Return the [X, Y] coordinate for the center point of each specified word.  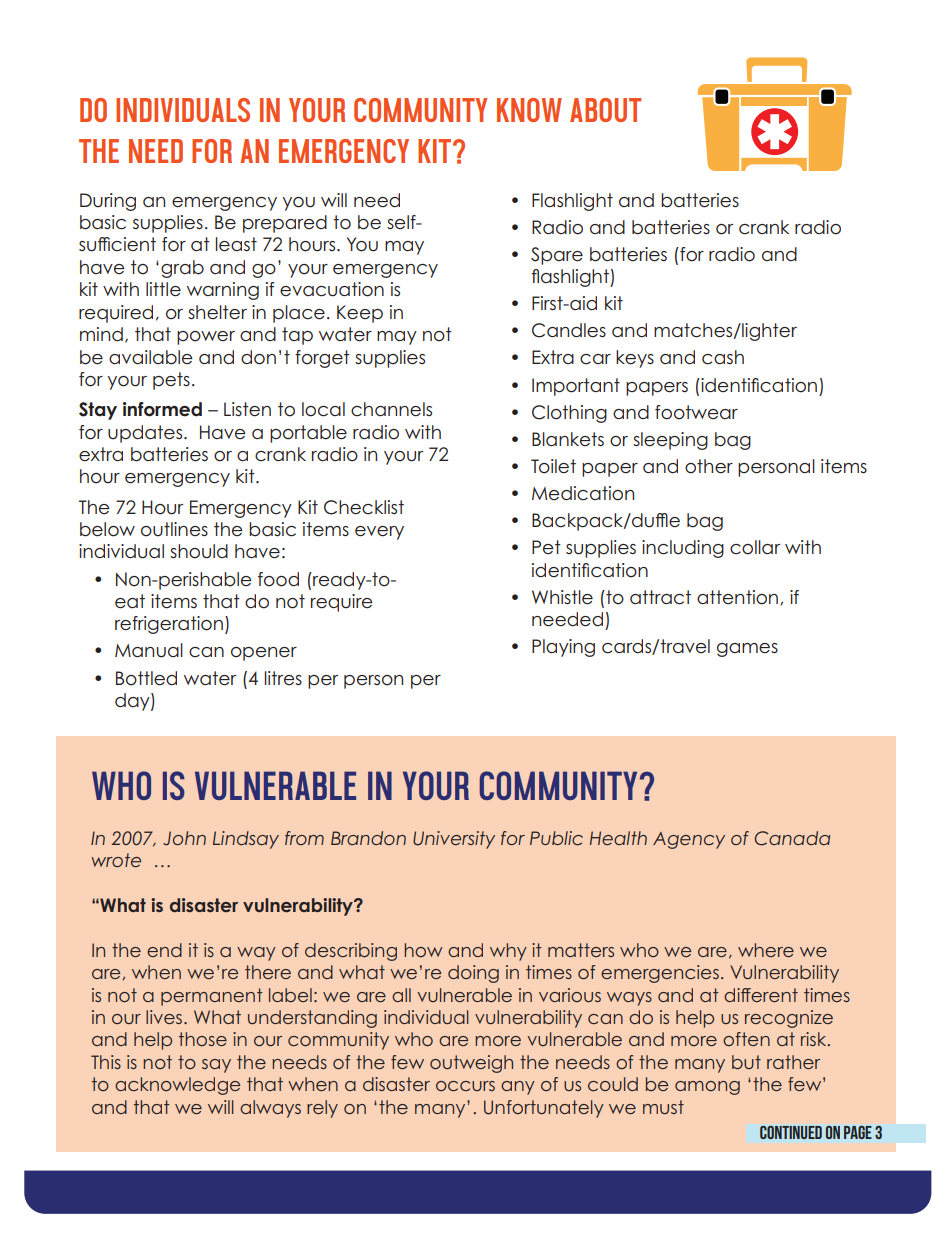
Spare [557, 256]
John [184, 838]
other [709, 466]
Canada [792, 838]
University [454, 840]
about [605, 110]
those [203, 1039]
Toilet [553, 466]
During [108, 202]
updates [146, 434]
